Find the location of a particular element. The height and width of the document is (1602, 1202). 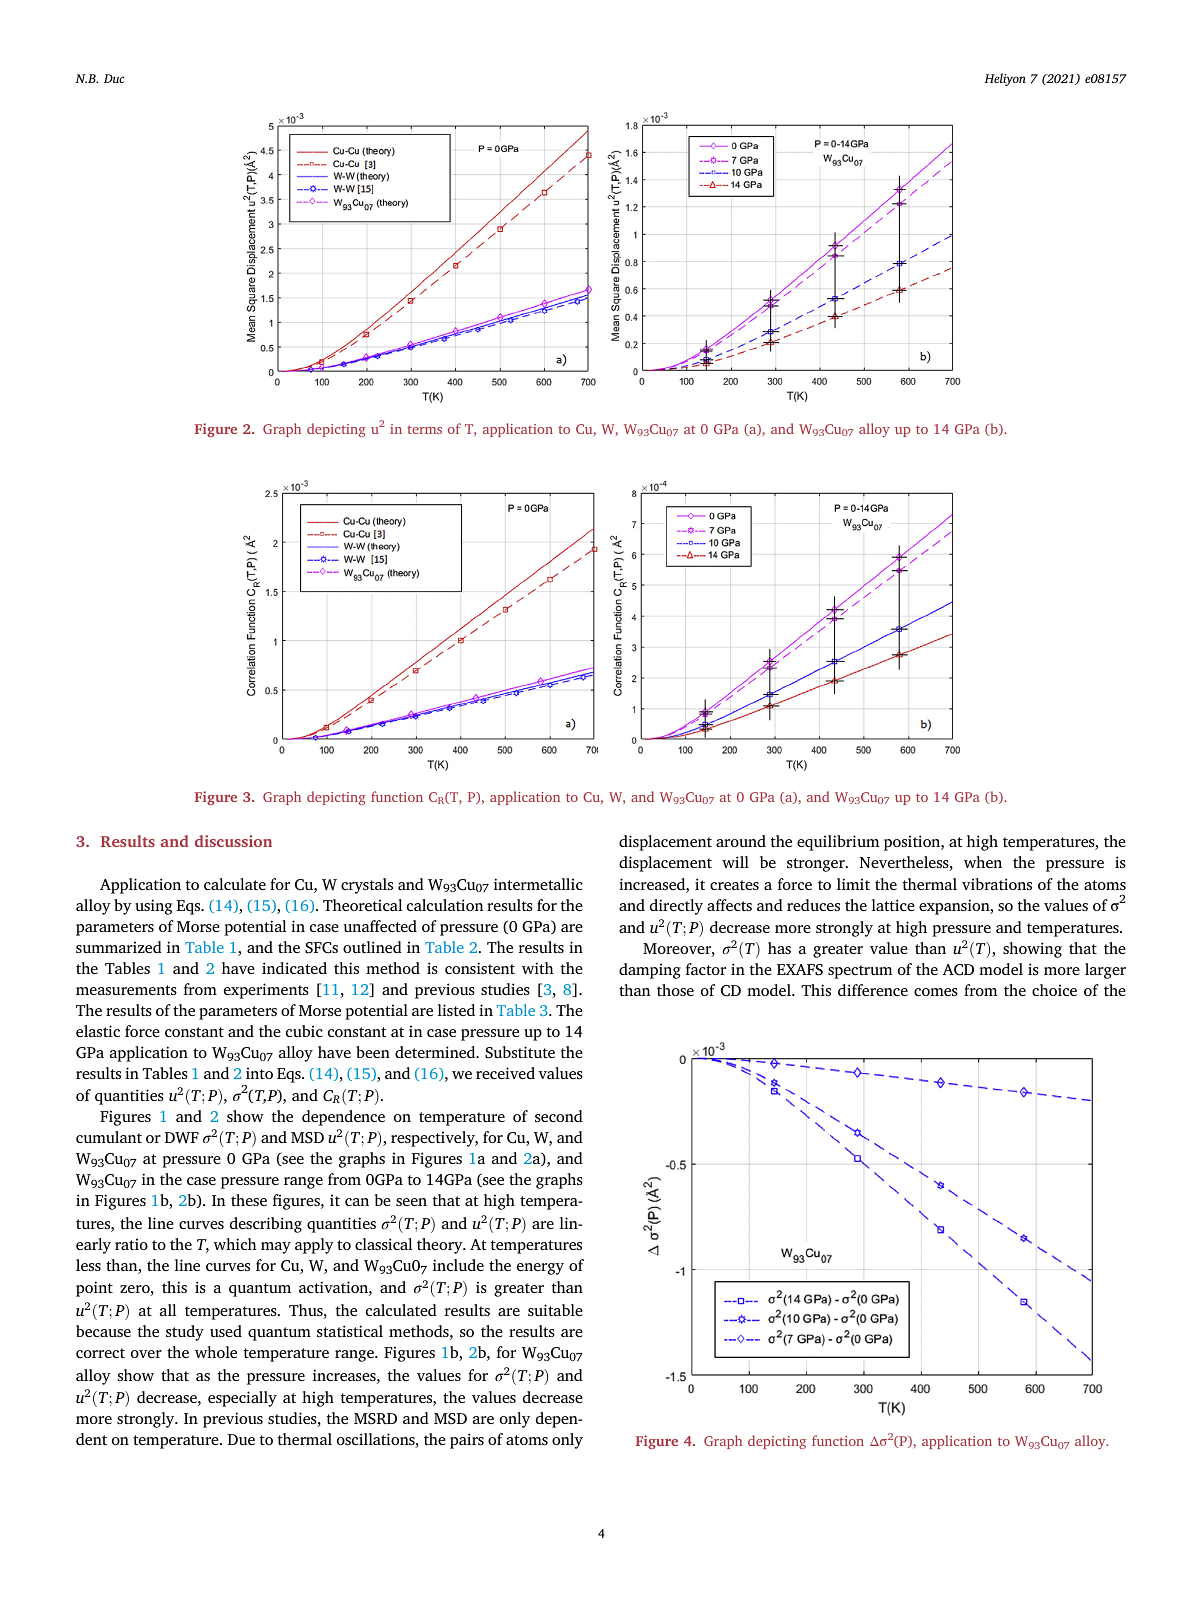

when is located at coordinates (983, 862).
